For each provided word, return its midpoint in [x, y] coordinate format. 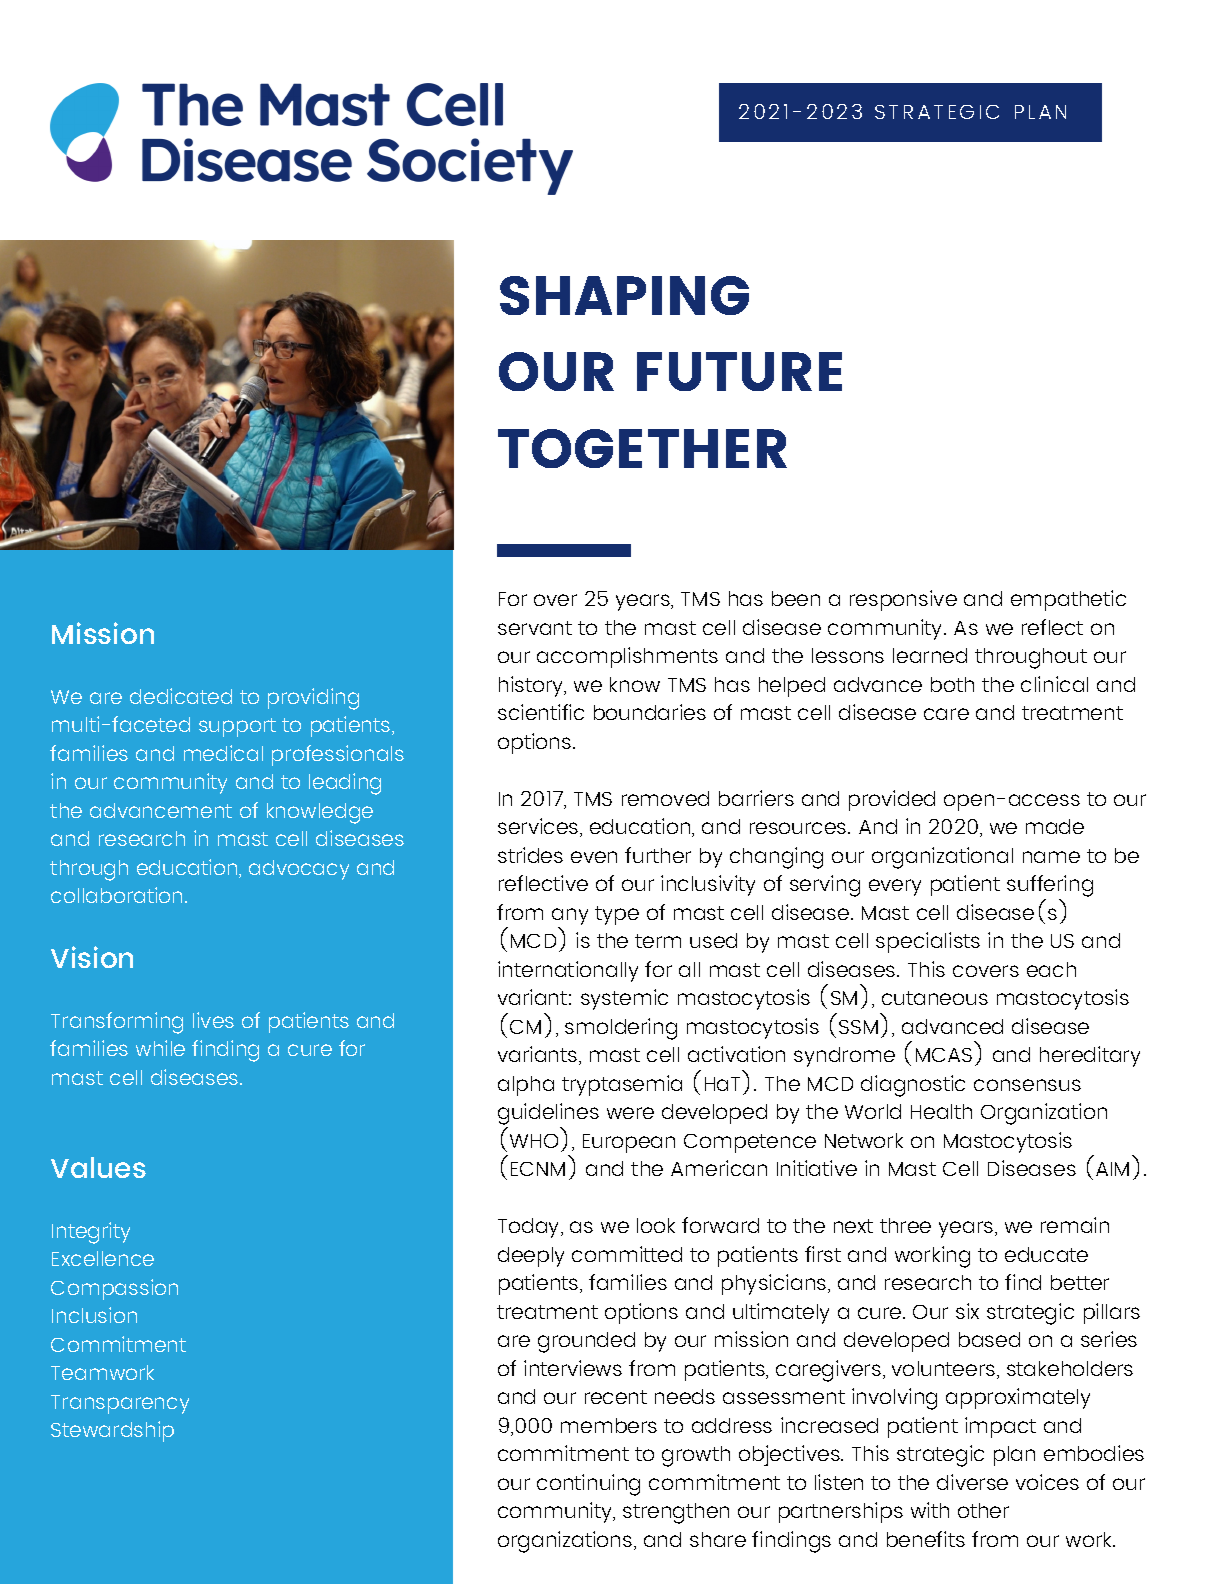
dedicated [181, 696]
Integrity [91, 1233]
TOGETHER [642, 448]
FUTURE [739, 371]
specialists [928, 942]
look [656, 1225]
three [905, 1225]
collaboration [118, 895]
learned [930, 655]
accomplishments [627, 657]
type [617, 915]
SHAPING [624, 295]
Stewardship [112, 1431]
